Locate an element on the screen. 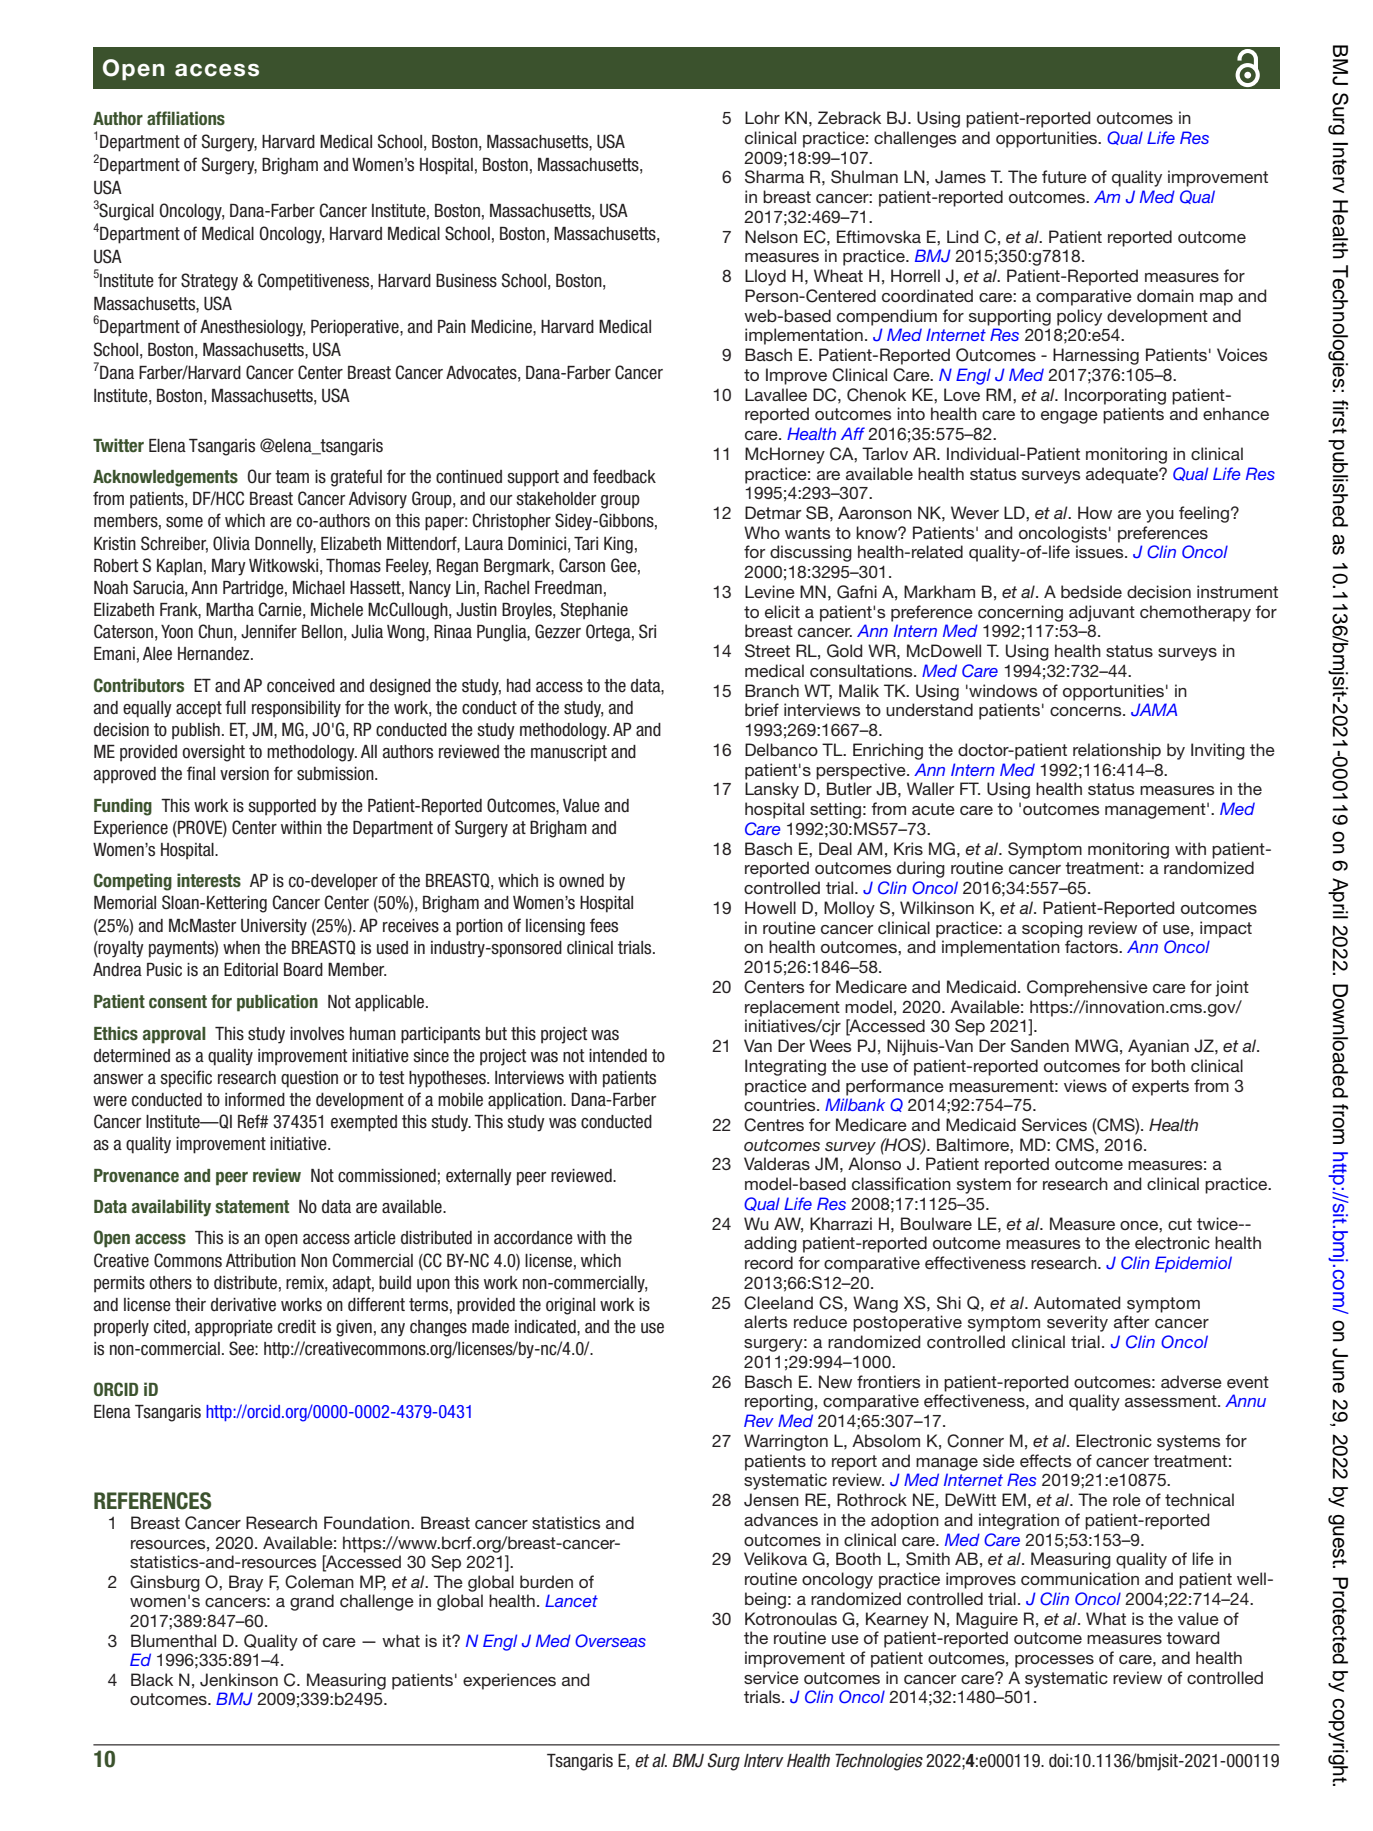  fees is located at coordinates (604, 925).
